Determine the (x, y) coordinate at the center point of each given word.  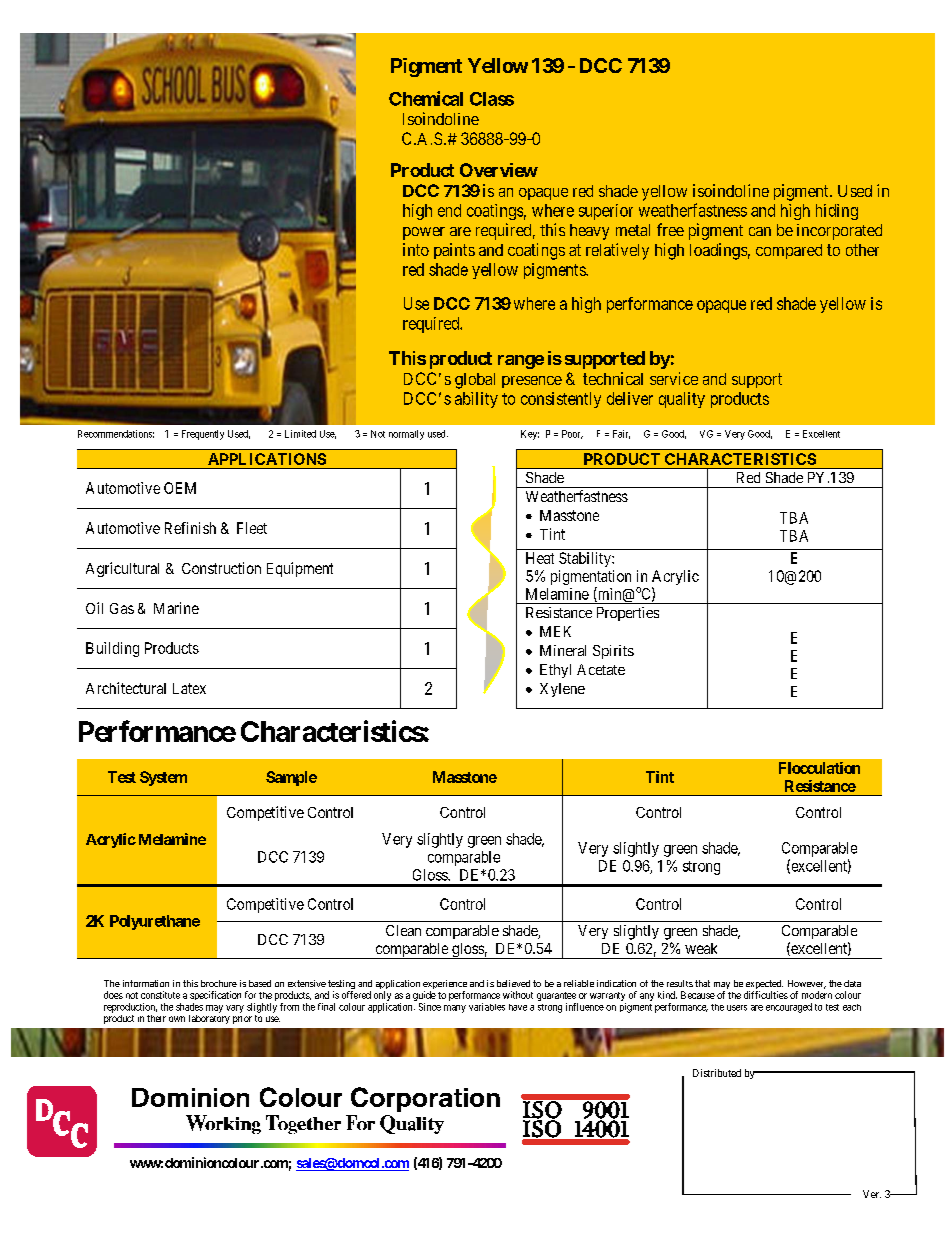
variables (487, 1007)
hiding (837, 212)
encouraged (789, 1008)
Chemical (426, 98)
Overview (499, 170)
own (177, 1019)
